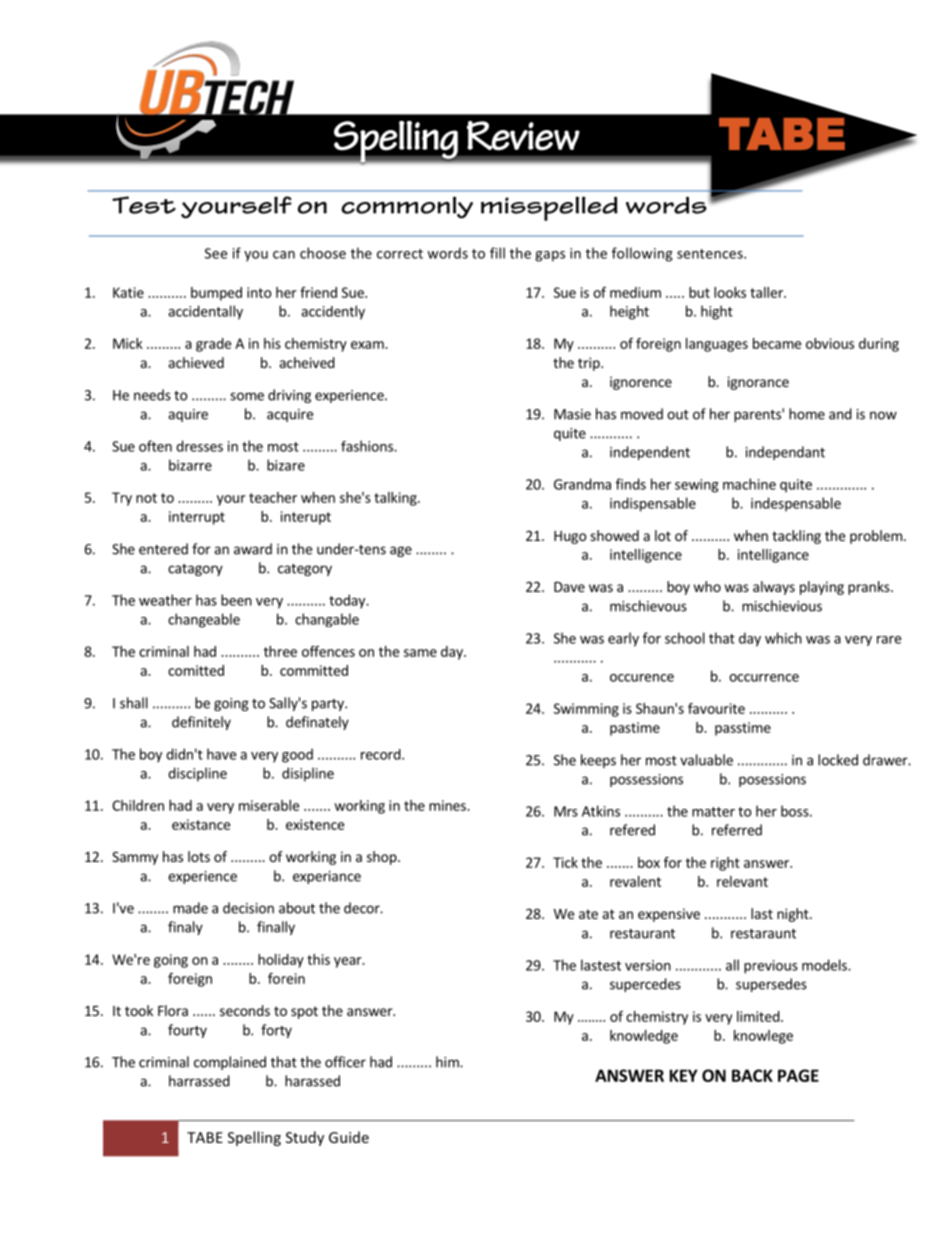  What do you see at coordinates (838, 760) in the screenshot?
I see `locked` at bounding box center [838, 760].
